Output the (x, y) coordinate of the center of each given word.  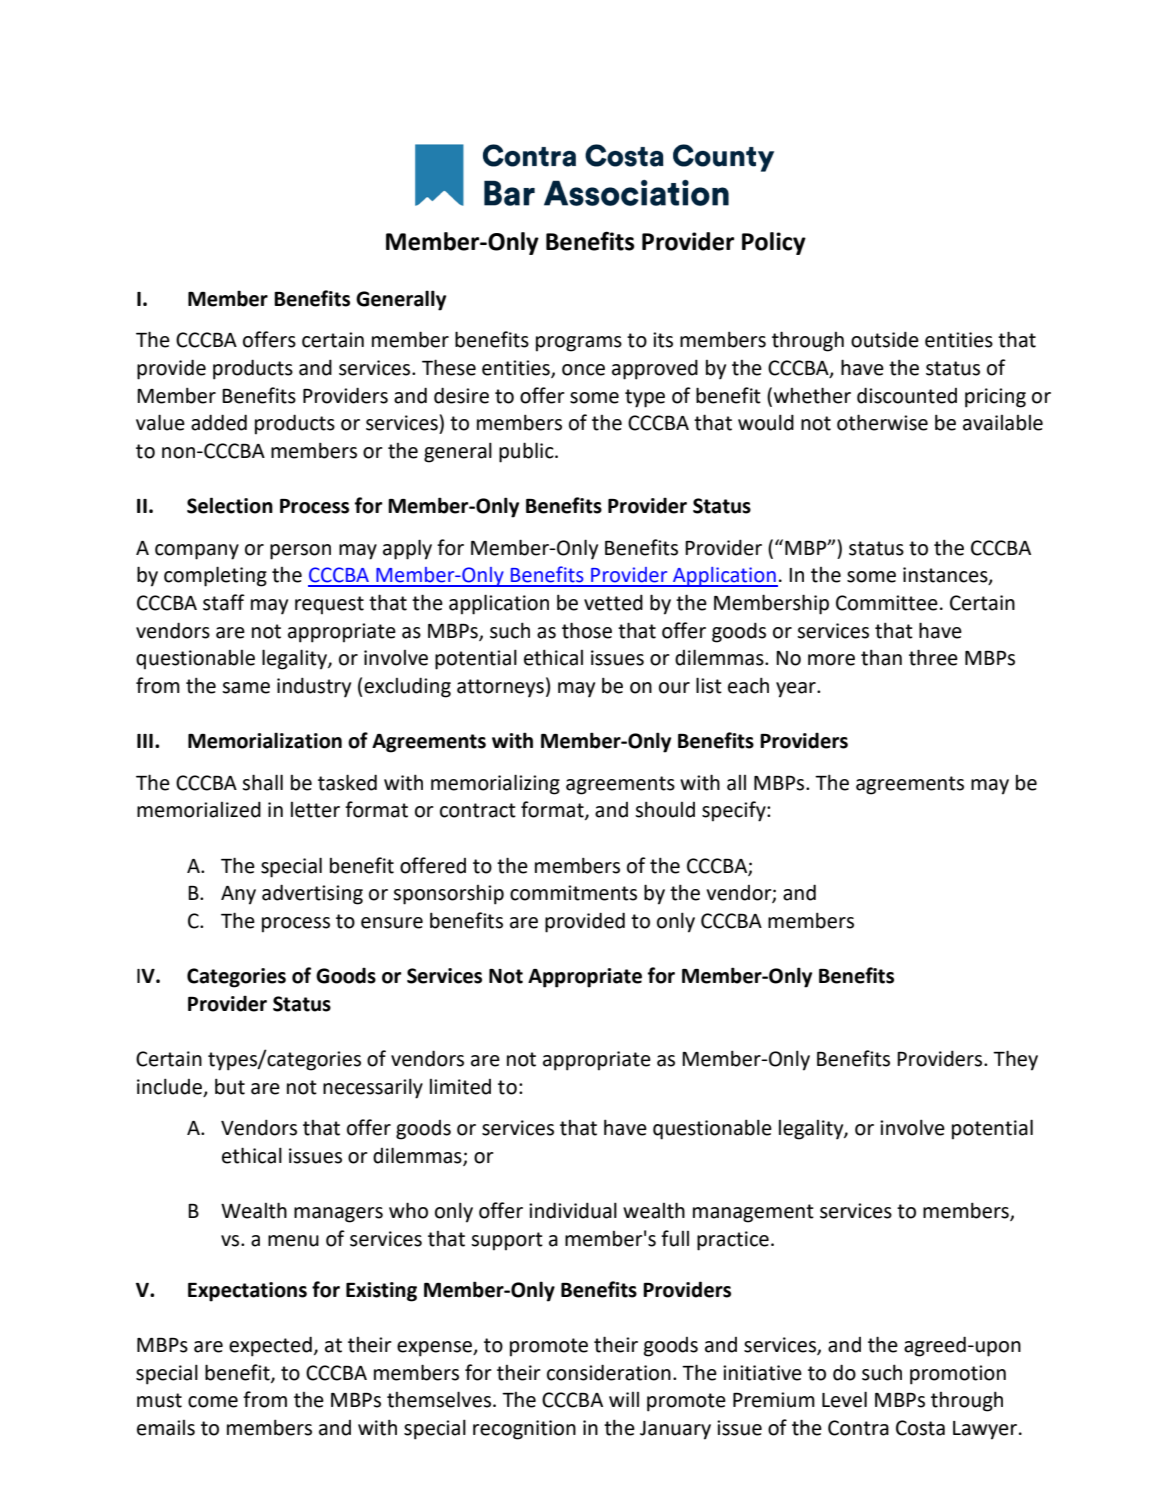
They (1015, 1060)
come (213, 1402)
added (219, 422)
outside (885, 339)
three (933, 657)
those (587, 630)
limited (460, 1087)
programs (579, 344)
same (246, 688)
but (230, 1086)
